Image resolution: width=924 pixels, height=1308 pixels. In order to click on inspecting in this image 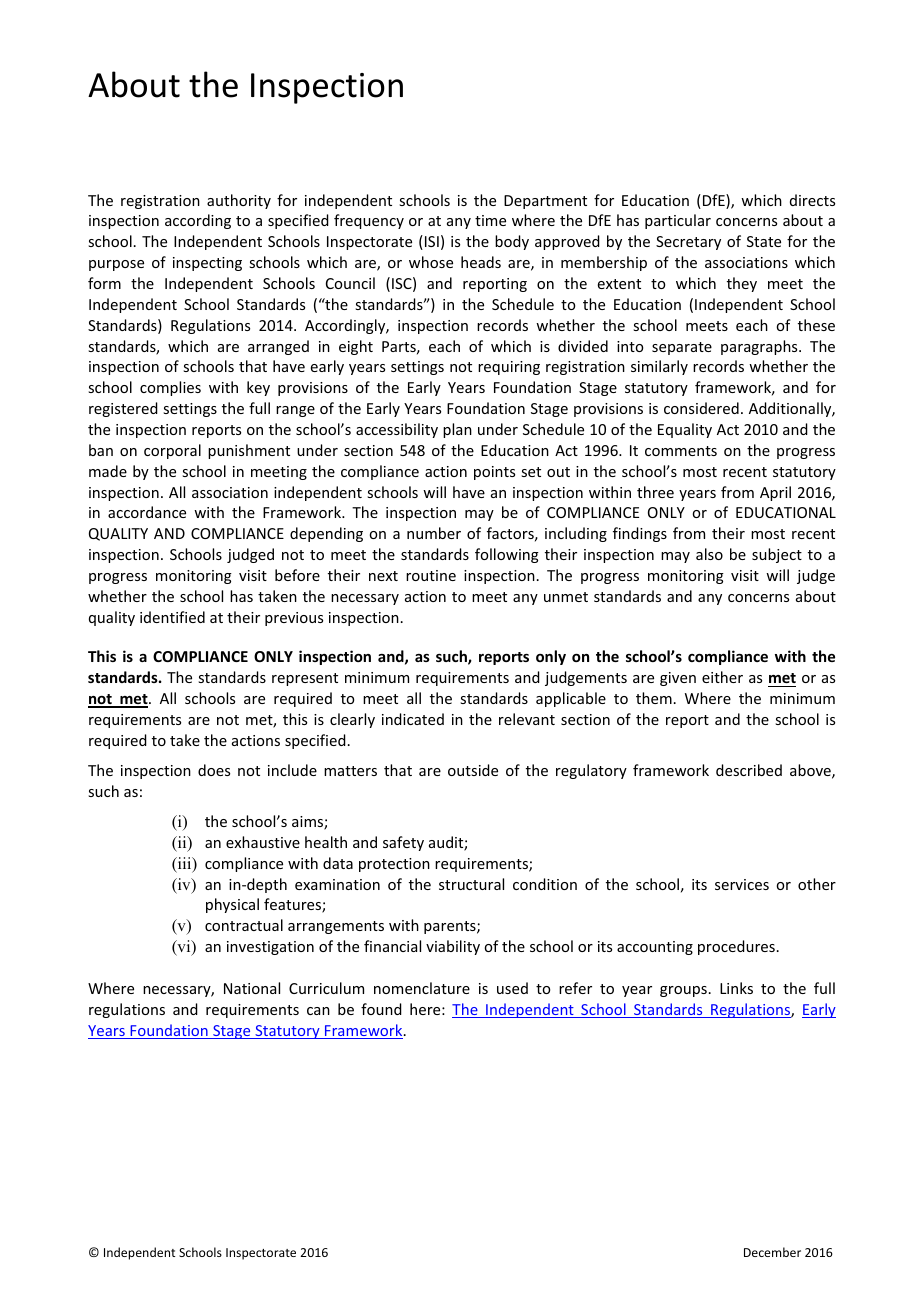, I will do `click(207, 264)`.
